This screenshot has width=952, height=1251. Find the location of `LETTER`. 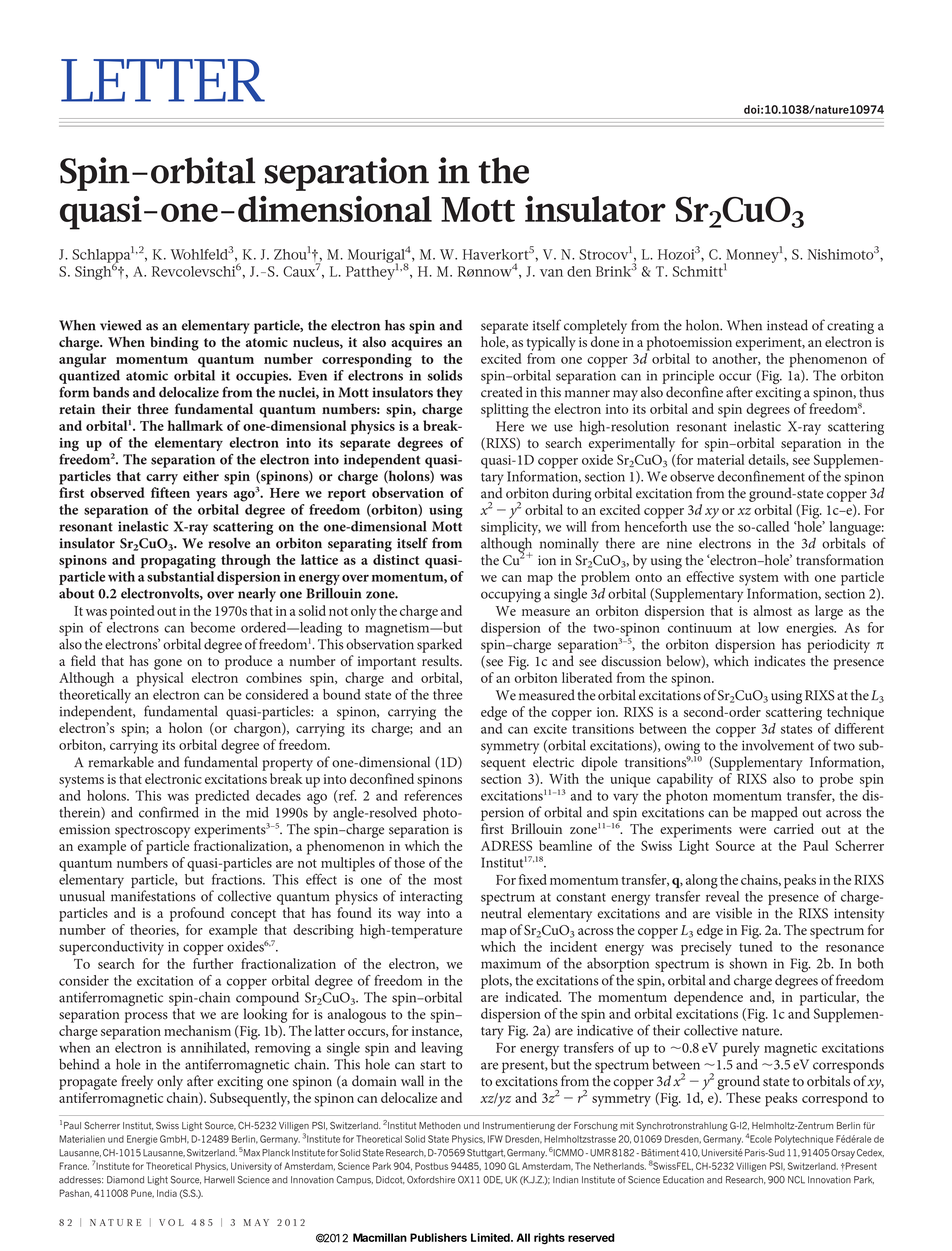

LETTER is located at coordinates (163, 80).
